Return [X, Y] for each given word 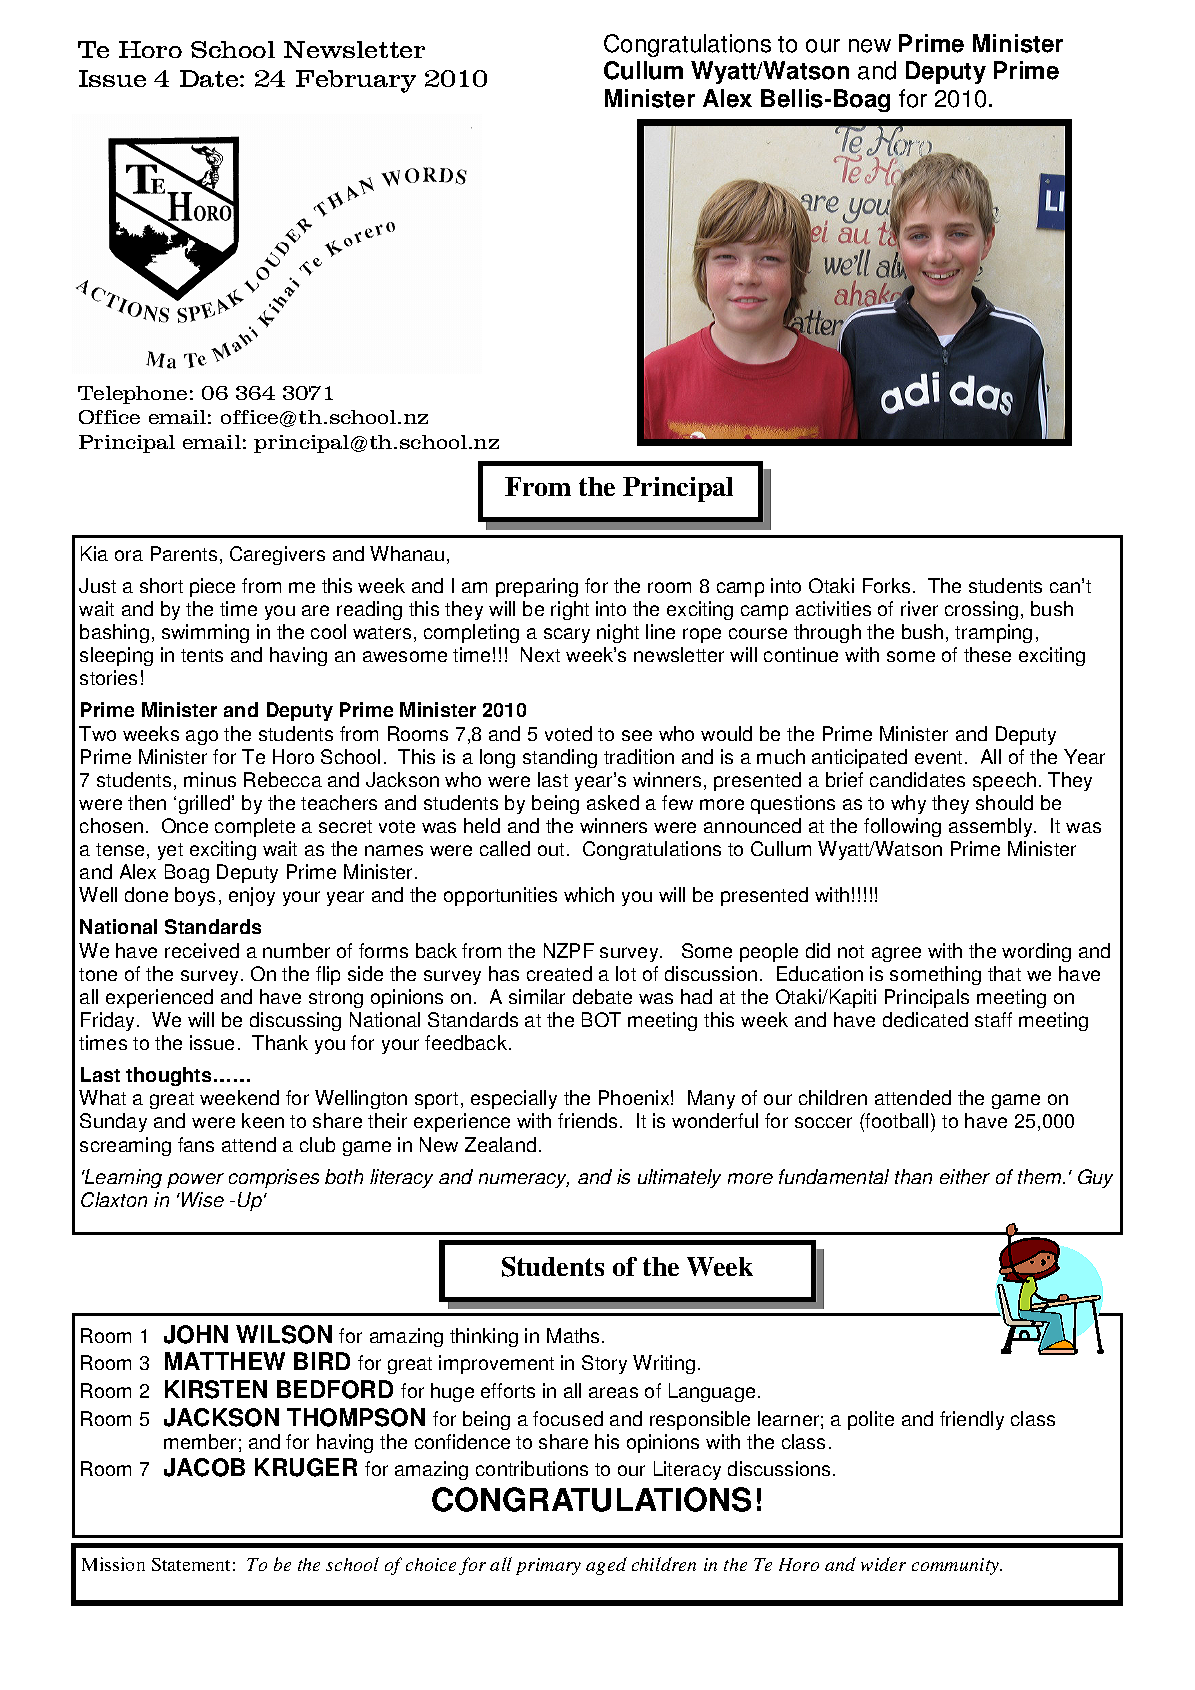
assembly [992, 827]
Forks [886, 585]
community [957, 1566]
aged [606, 1566]
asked [613, 802]
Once [185, 825]
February [356, 81]
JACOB [204, 1467]
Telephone [132, 395]
